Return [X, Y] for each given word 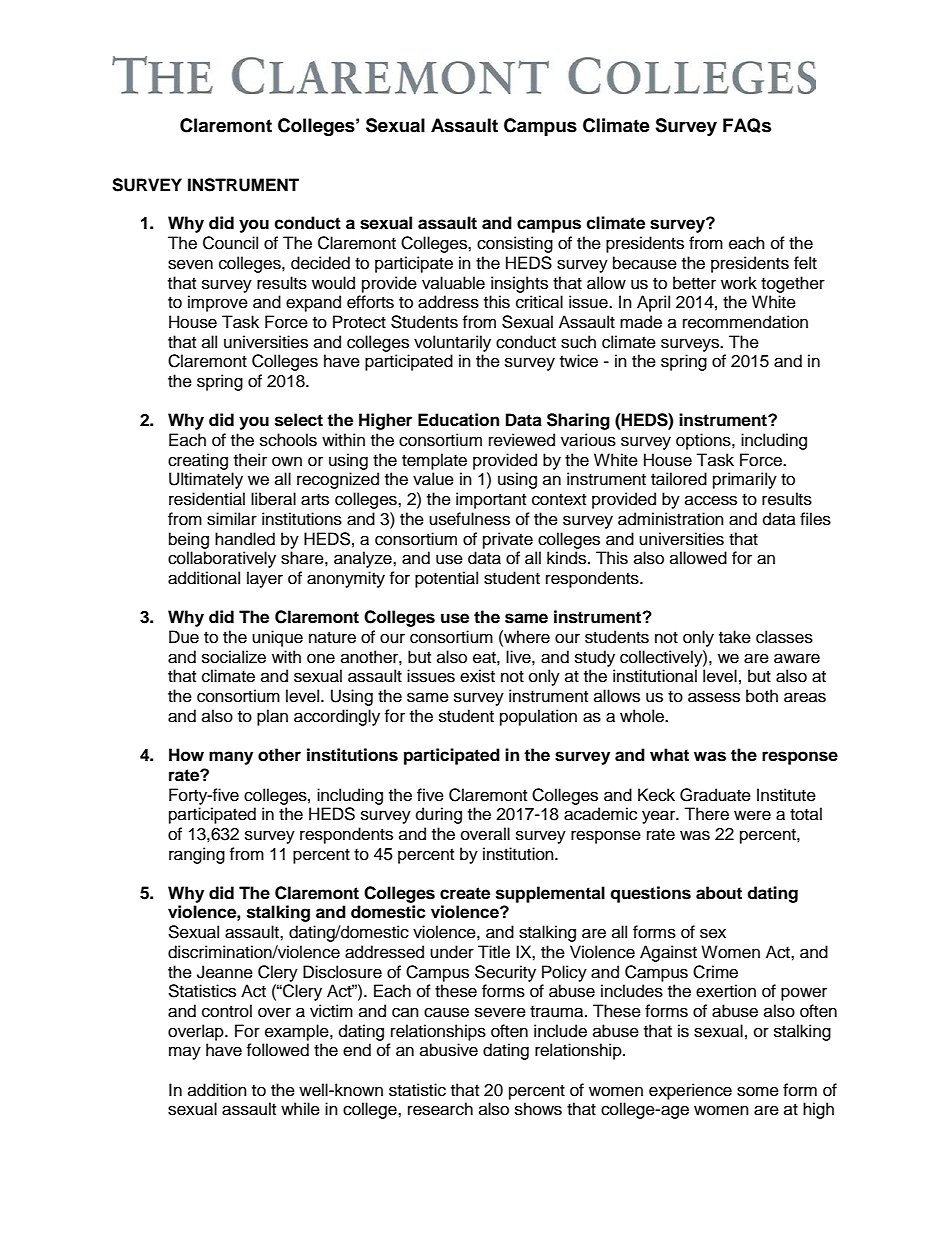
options [704, 441]
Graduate [715, 795]
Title [494, 952]
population [538, 717]
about [719, 893]
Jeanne [225, 972]
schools [288, 440]
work [739, 283]
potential [446, 579]
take [735, 637]
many [231, 758]
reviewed [522, 440]
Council [230, 243]
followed [277, 1050]
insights [519, 284]
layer [265, 579]
